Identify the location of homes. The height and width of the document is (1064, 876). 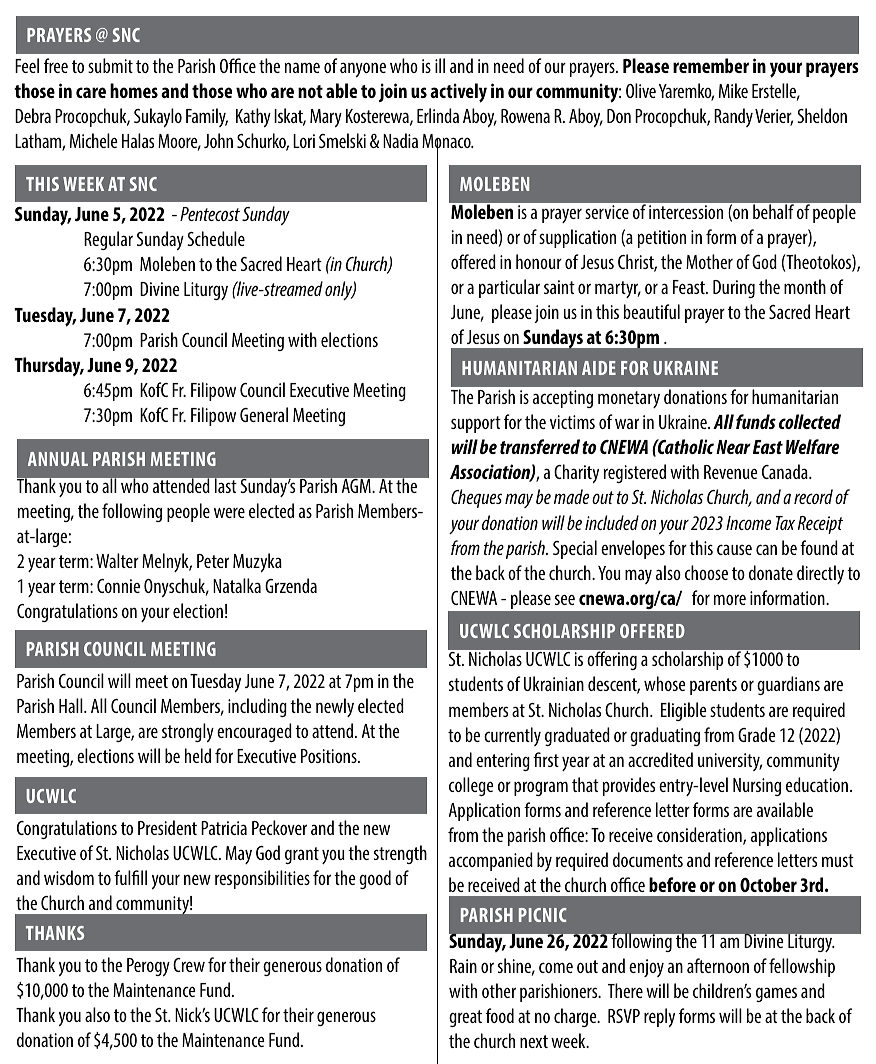
(134, 90).
